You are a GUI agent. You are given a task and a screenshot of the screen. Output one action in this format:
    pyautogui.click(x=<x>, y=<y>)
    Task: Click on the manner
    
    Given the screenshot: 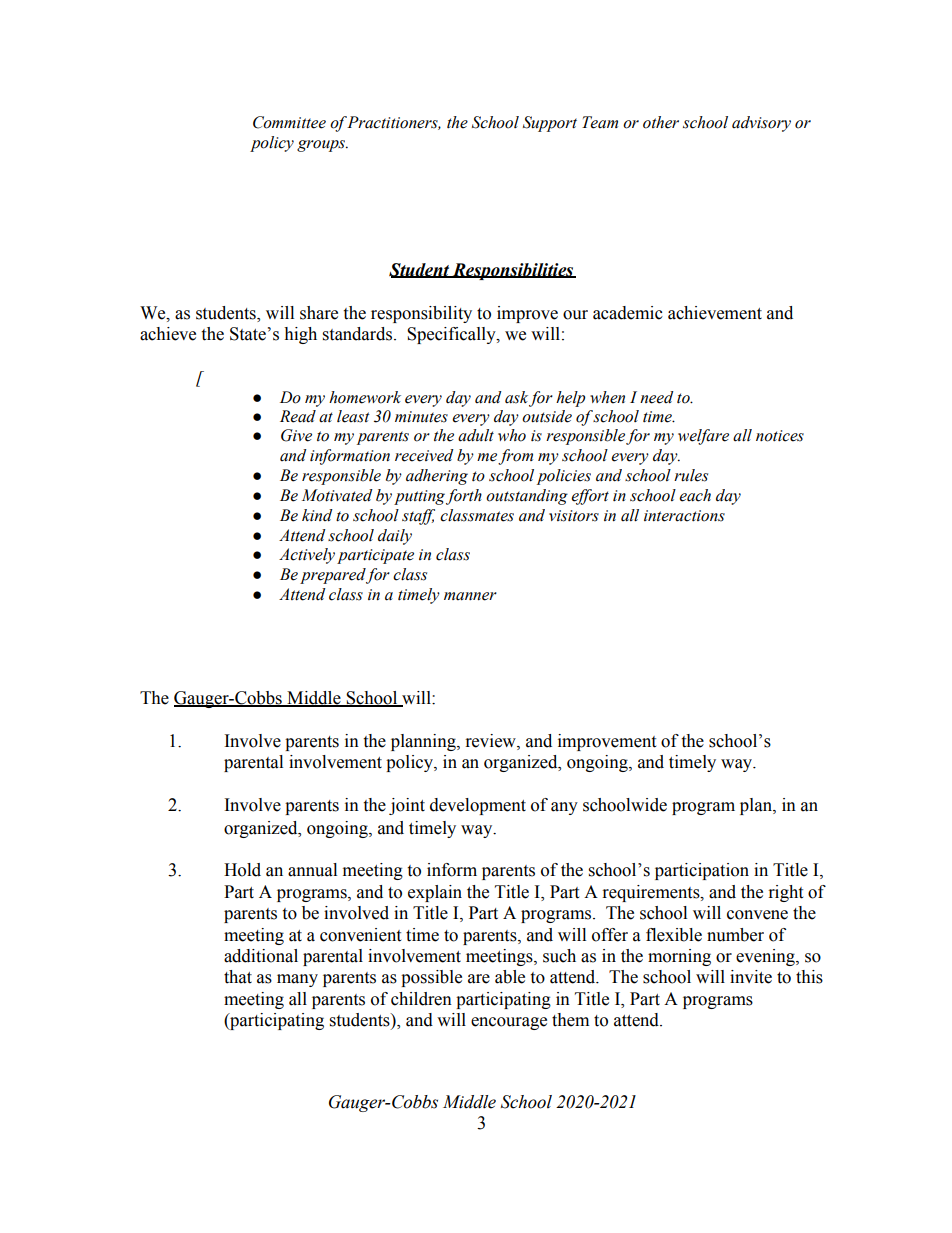 What is the action you would take?
    pyautogui.click(x=470, y=596)
